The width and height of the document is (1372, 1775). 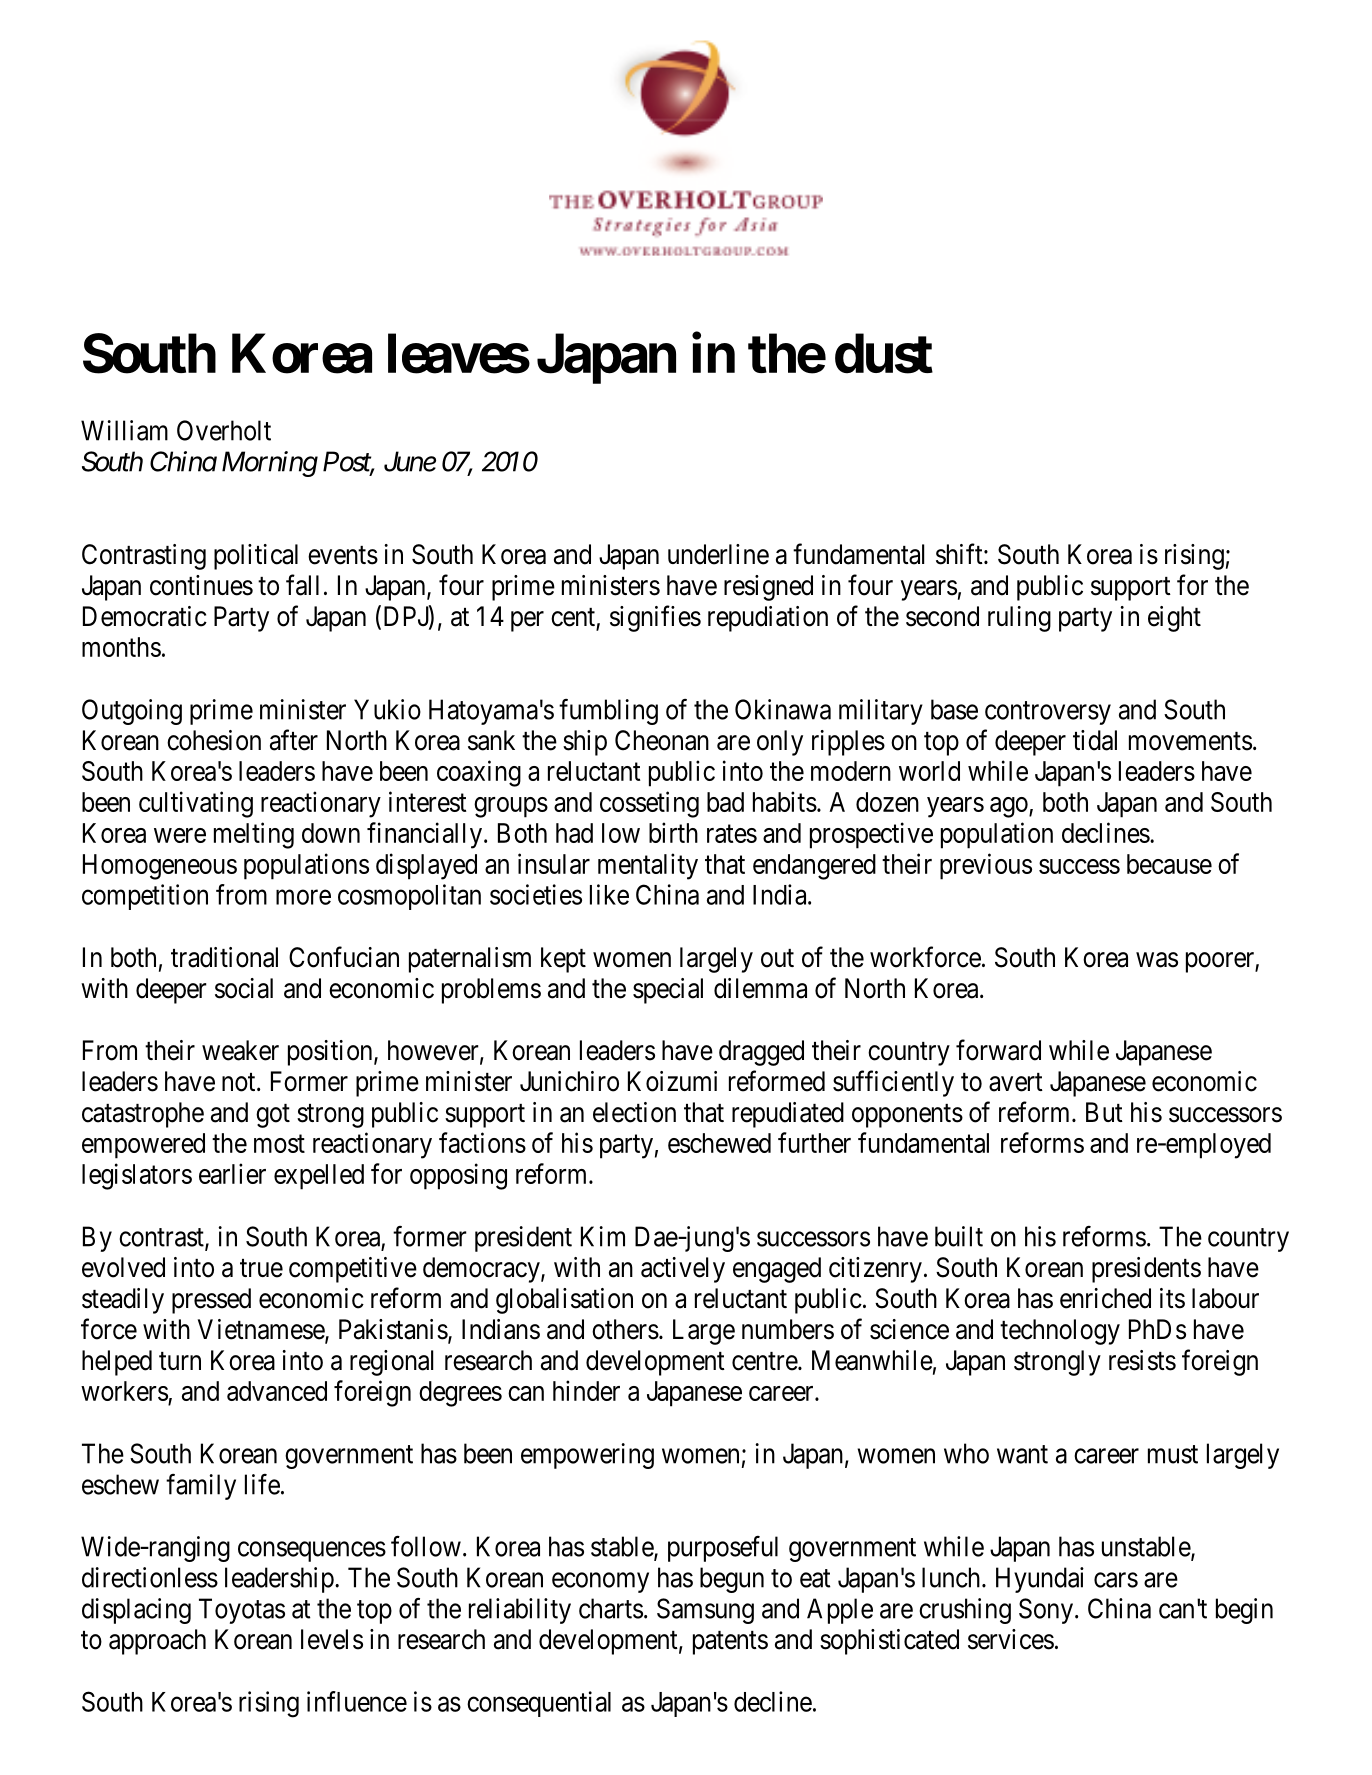 What do you see at coordinates (668, 991) in the document?
I see `special` at bounding box center [668, 991].
